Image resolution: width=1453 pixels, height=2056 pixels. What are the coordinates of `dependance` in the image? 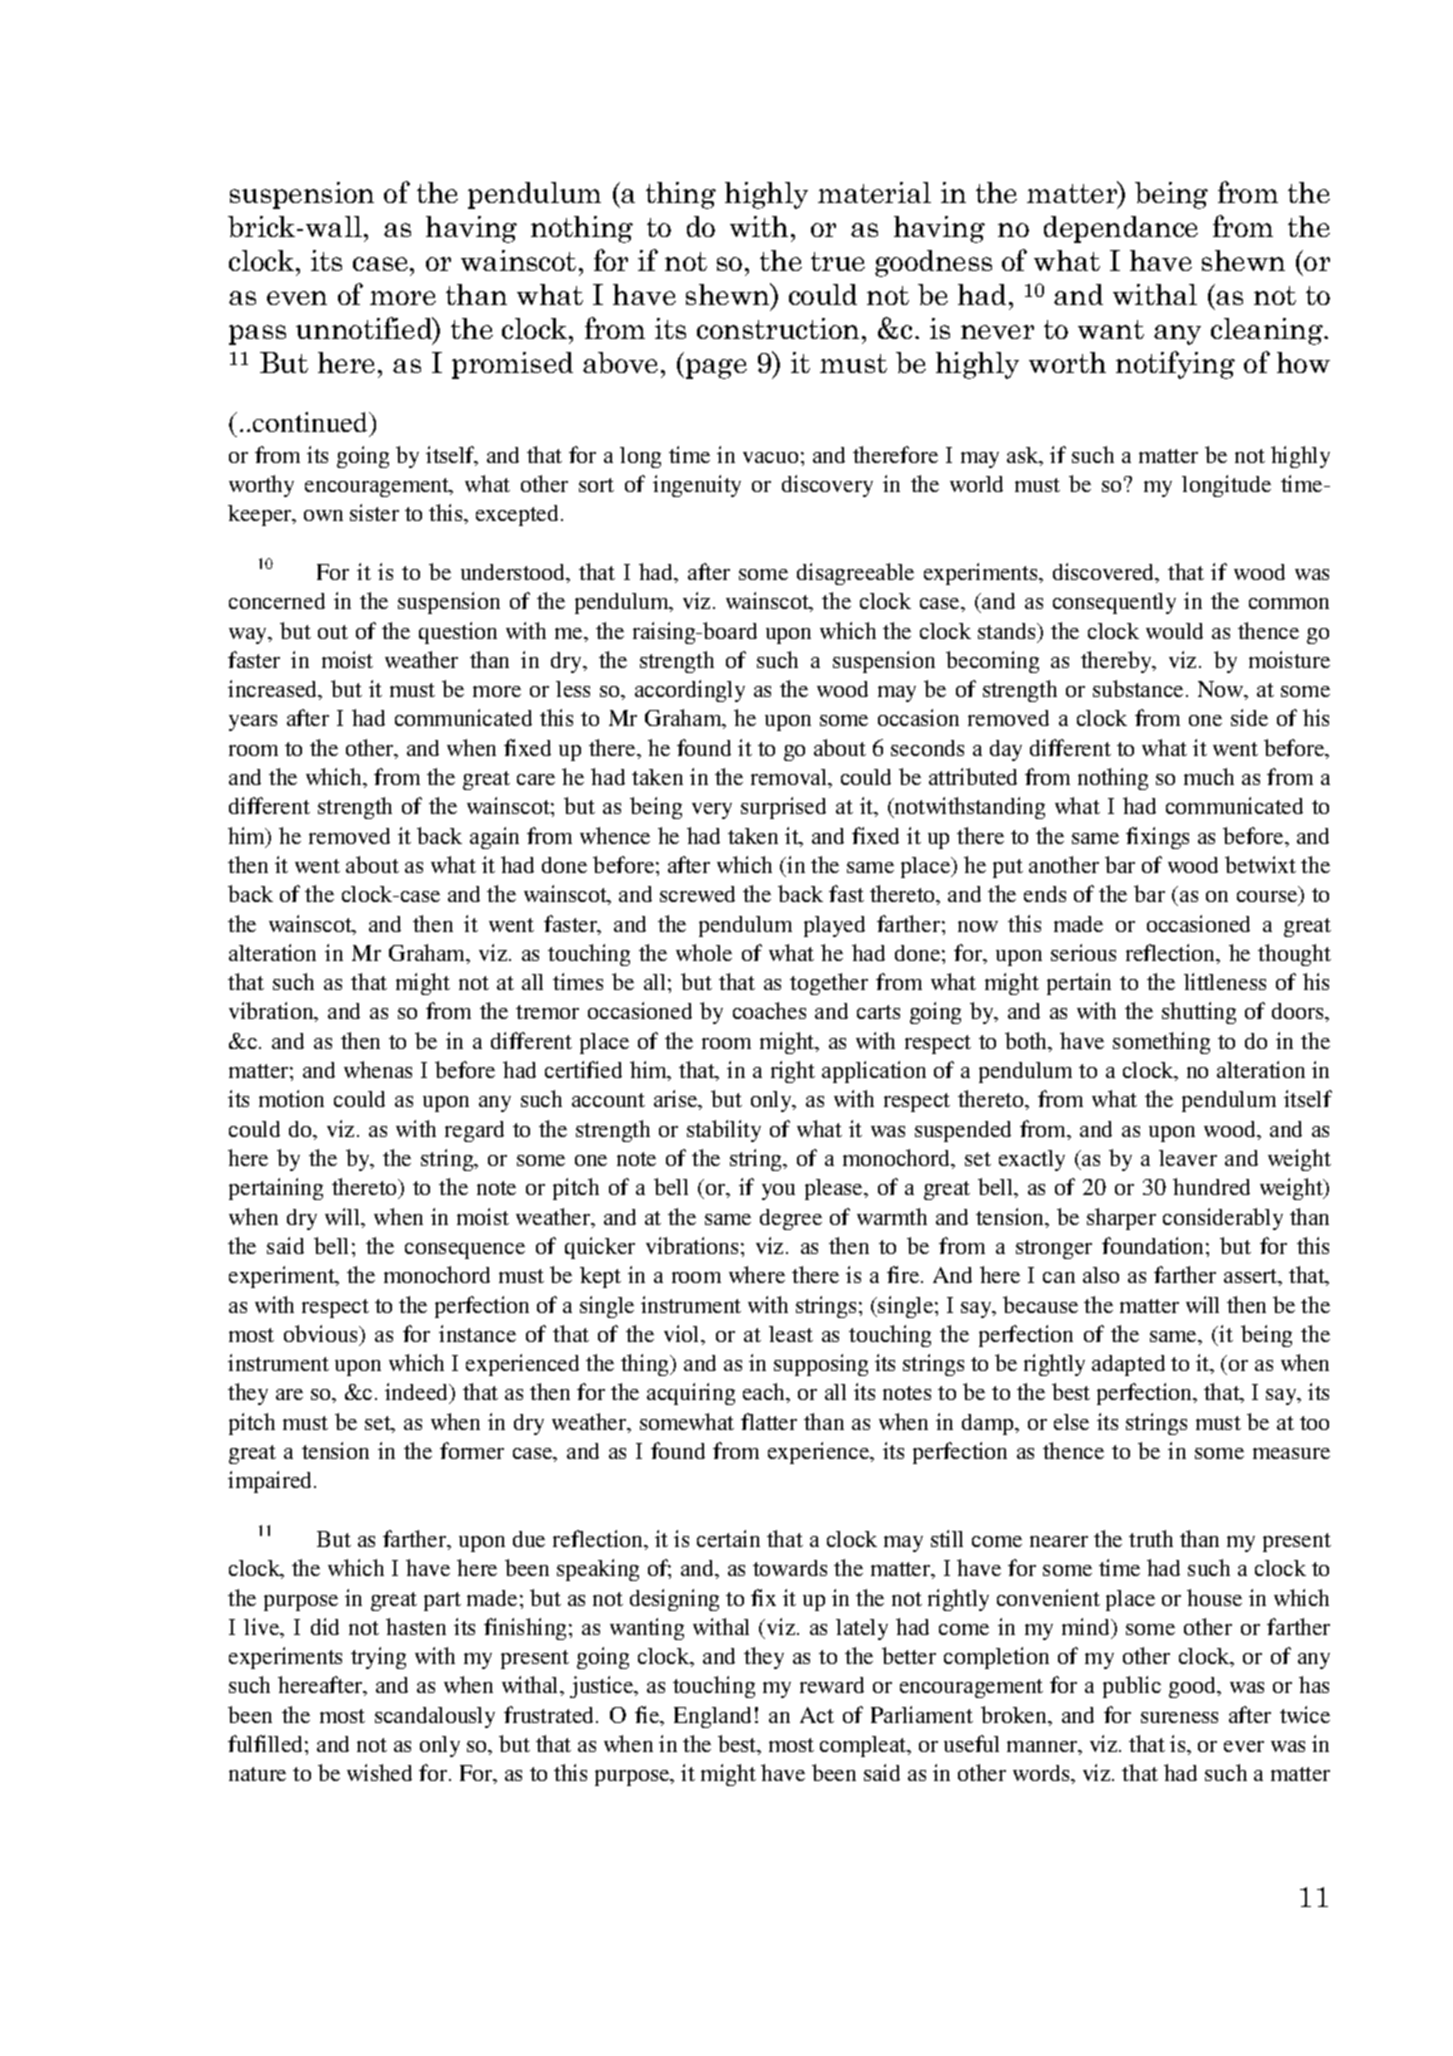 It's located at (1121, 229).
